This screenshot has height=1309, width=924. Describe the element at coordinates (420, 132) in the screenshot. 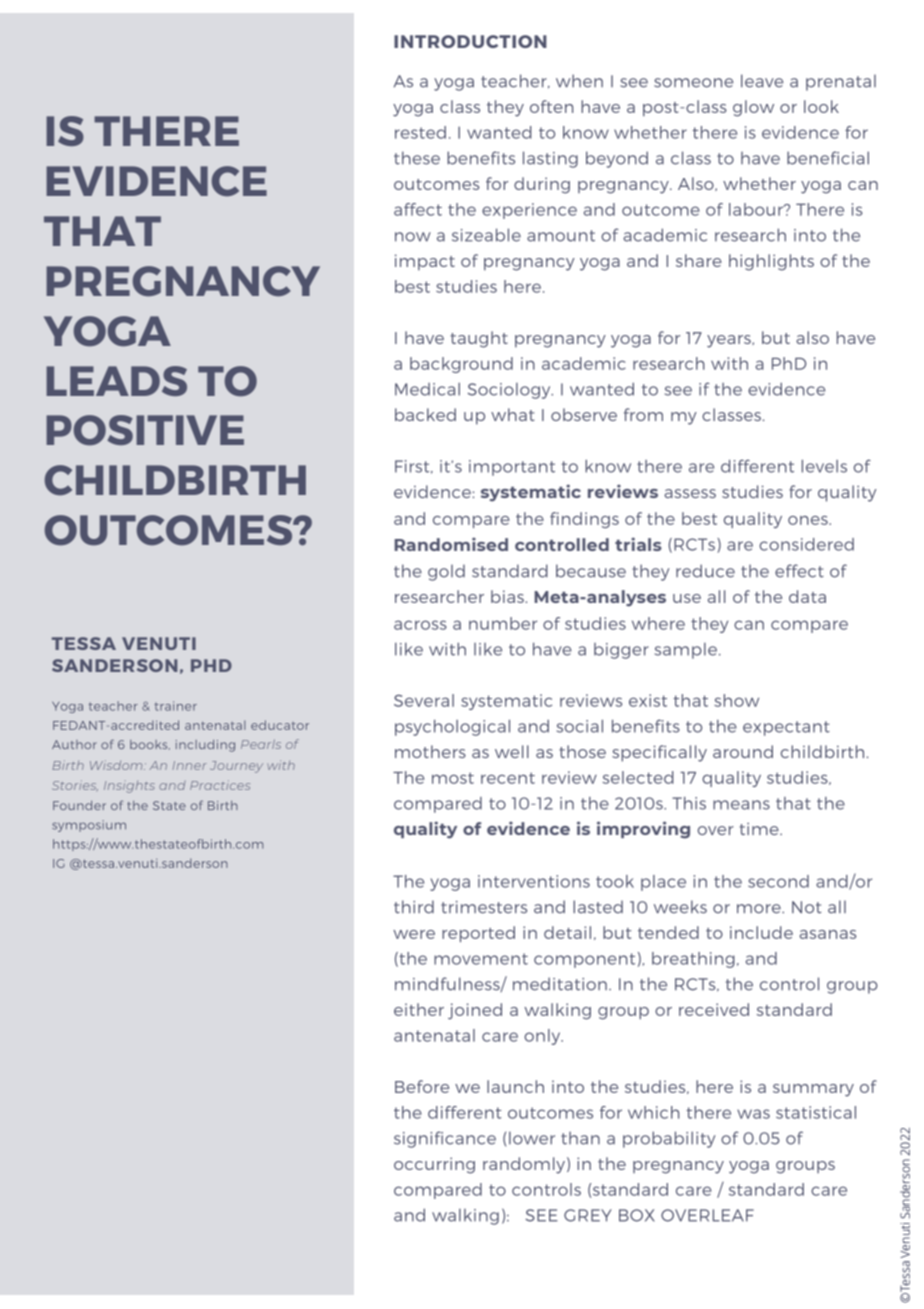

I see `rested` at that location.
